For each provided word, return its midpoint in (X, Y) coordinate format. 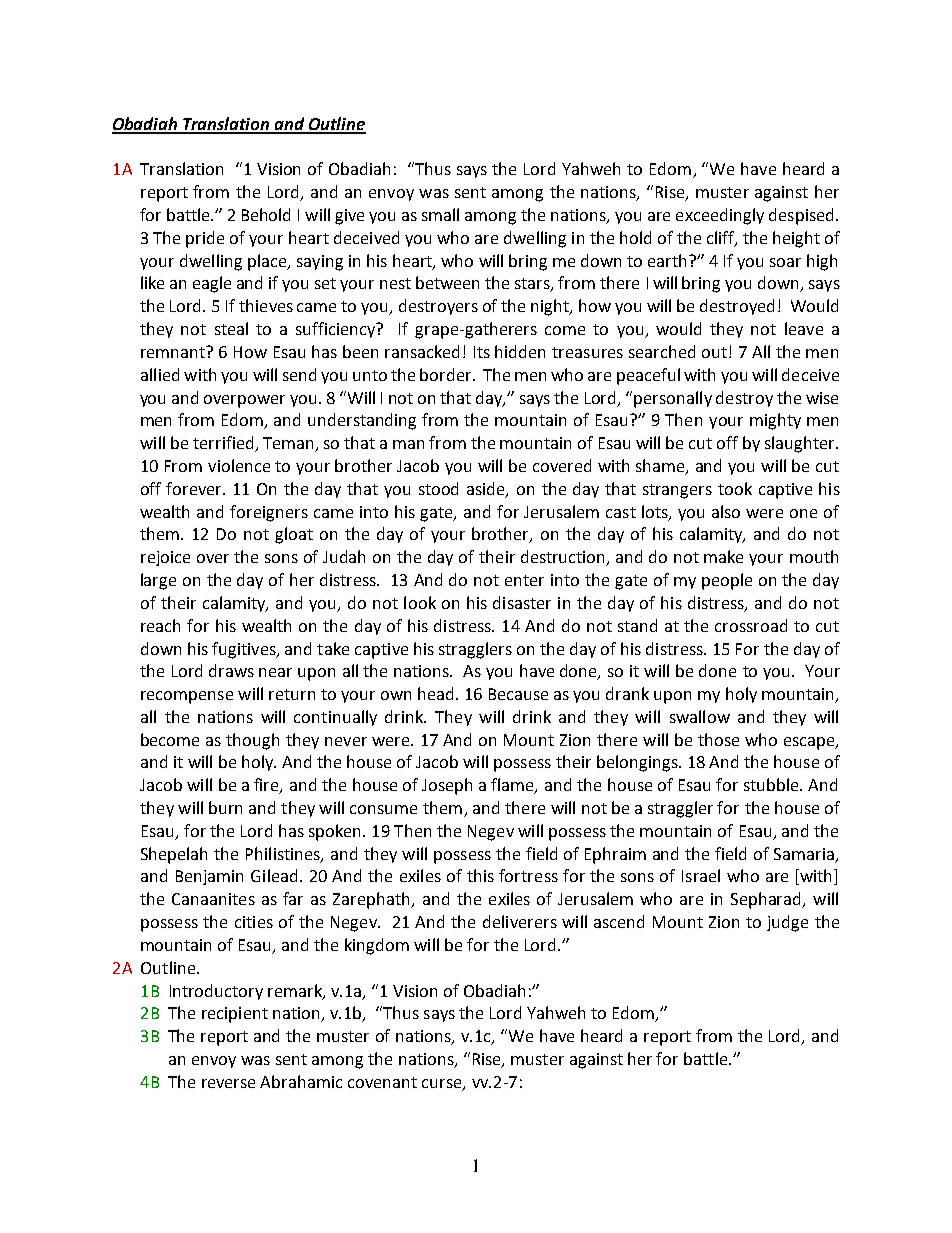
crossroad (751, 625)
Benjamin (209, 877)
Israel (701, 875)
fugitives (245, 650)
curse (443, 1084)
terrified (224, 444)
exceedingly (720, 216)
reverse (228, 1083)
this (480, 875)
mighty (775, 421)
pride (205, 239)
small (440, 214)
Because (518, 694)
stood (438, 488)
